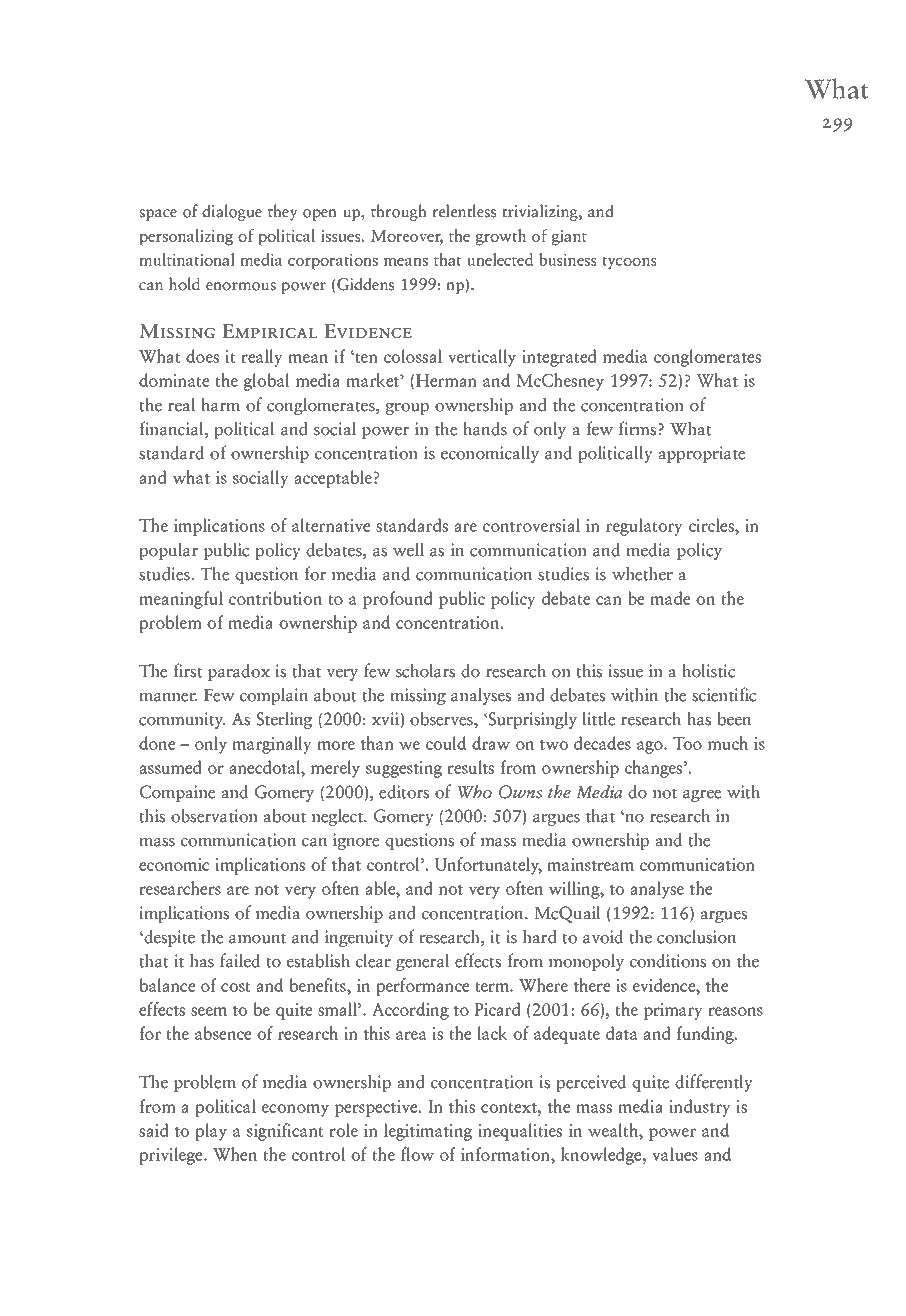  I want to click on paradox, so click(239, 672).
